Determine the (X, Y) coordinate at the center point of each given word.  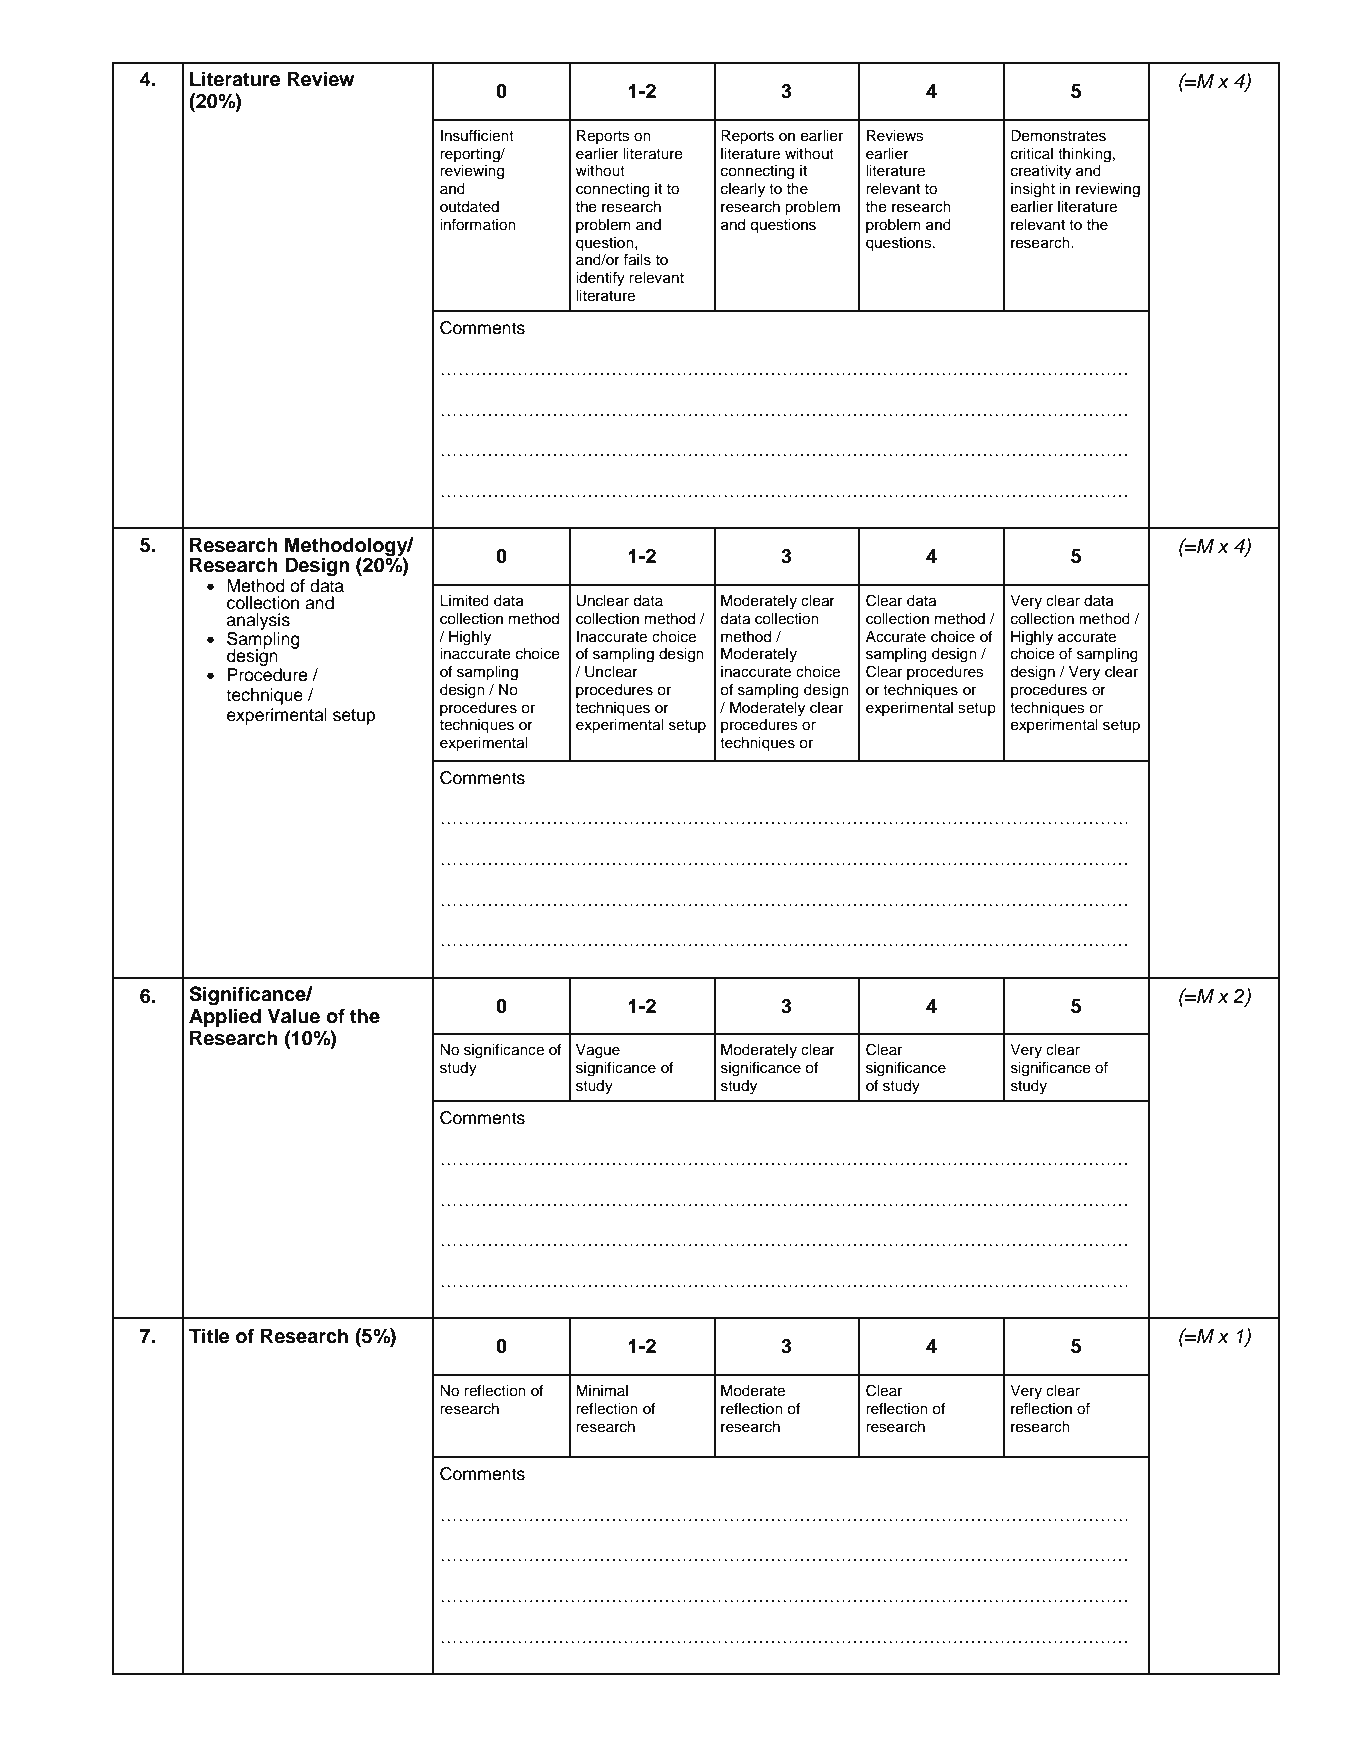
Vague (598, 1051)
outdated (469, 207)
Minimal (602, 1390)
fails (637, 260)
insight (1033, 190)
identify (600, 279)
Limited (464, 601)
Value (294, 1016)
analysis (258, 621)
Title (209, 1336)
